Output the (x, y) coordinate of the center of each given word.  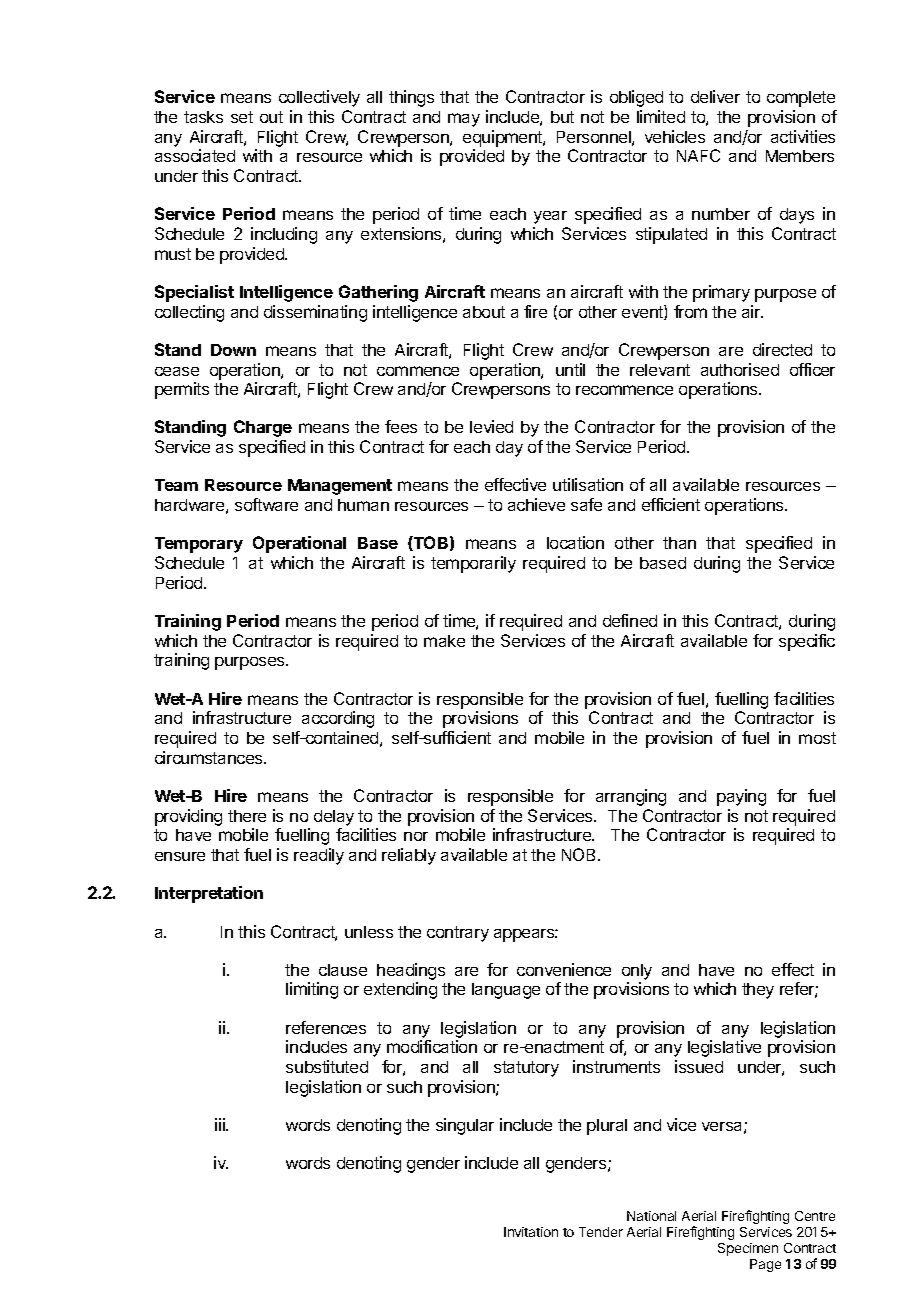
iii (221, 1124)
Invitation (531, 1232)
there (247, 816)
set (242, 117)
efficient (671, 504)
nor (416, 836)
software (266, 504)
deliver (715, 96)
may (464, 120)
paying (741, 797)
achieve (536, 504)
